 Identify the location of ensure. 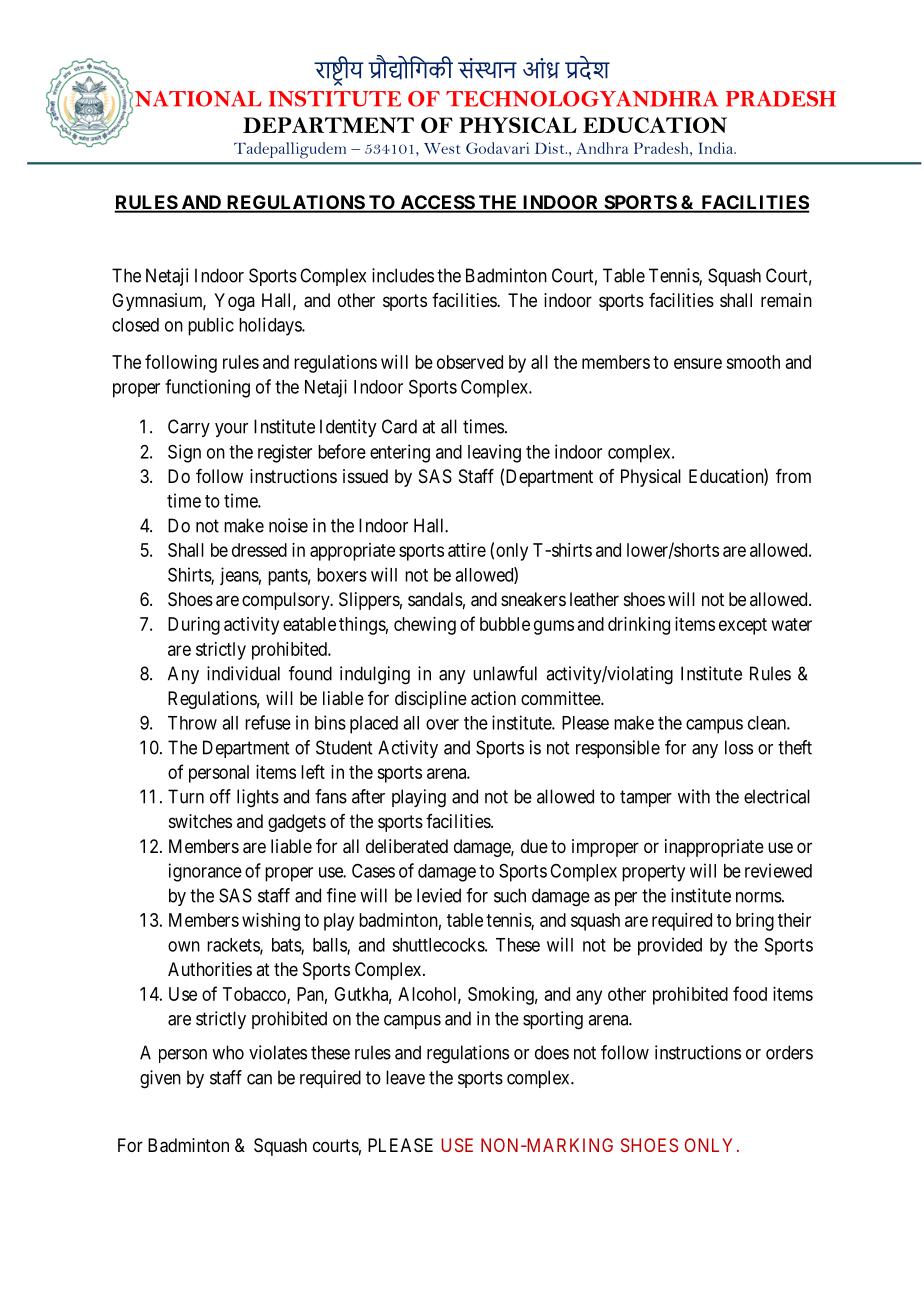
(698, 363).
